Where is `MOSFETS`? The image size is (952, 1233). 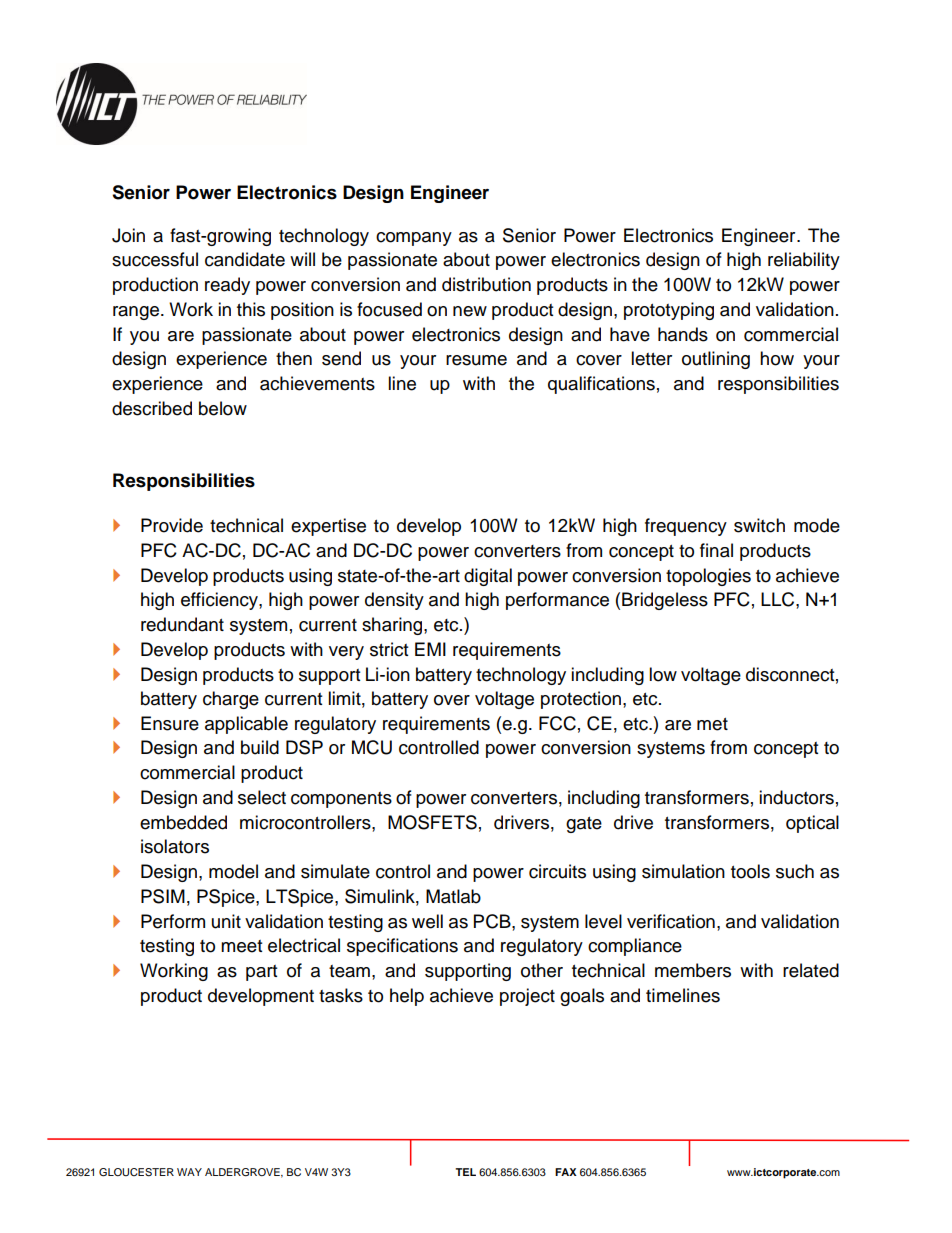 MOSFETS is located at coordinates (432, 822).
